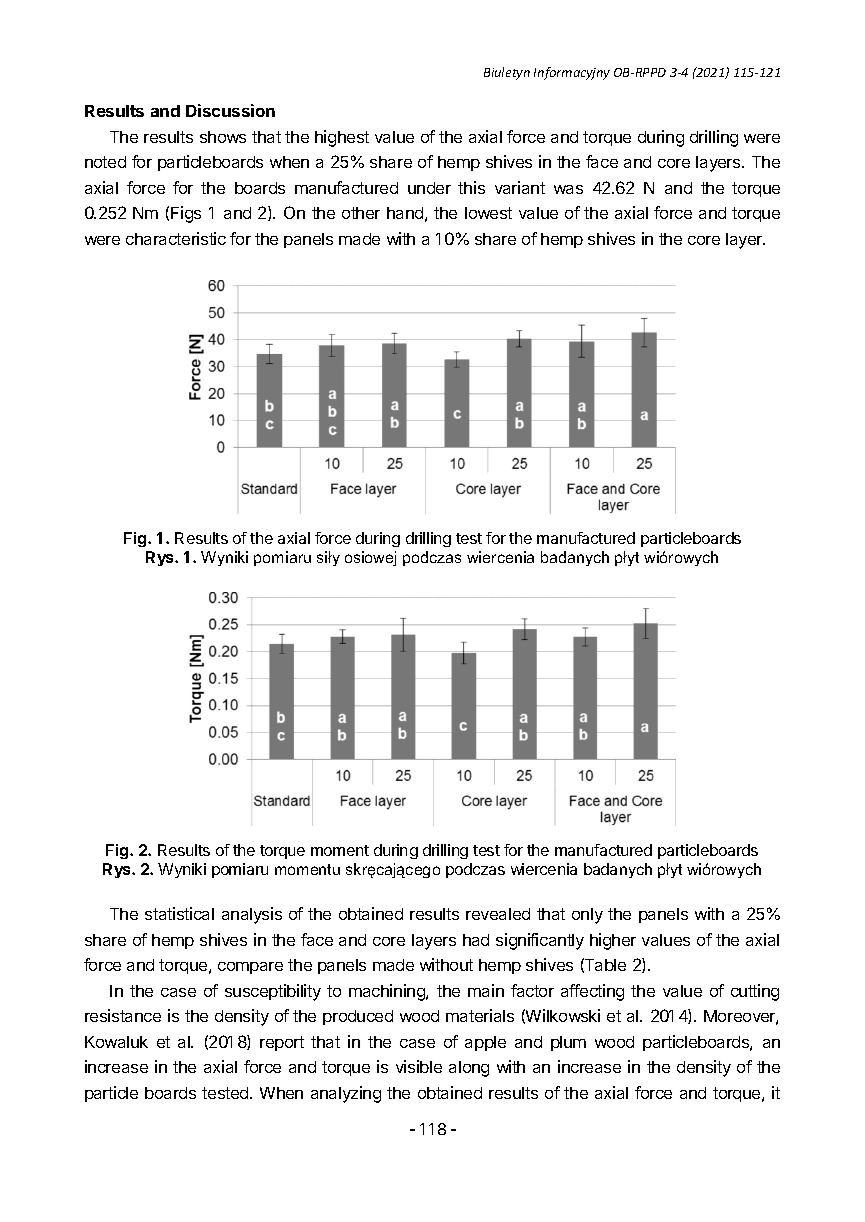  What do you see at coordinates (419, 1066) in the document?
I see `visible` at bounding box center [419, 1066].
